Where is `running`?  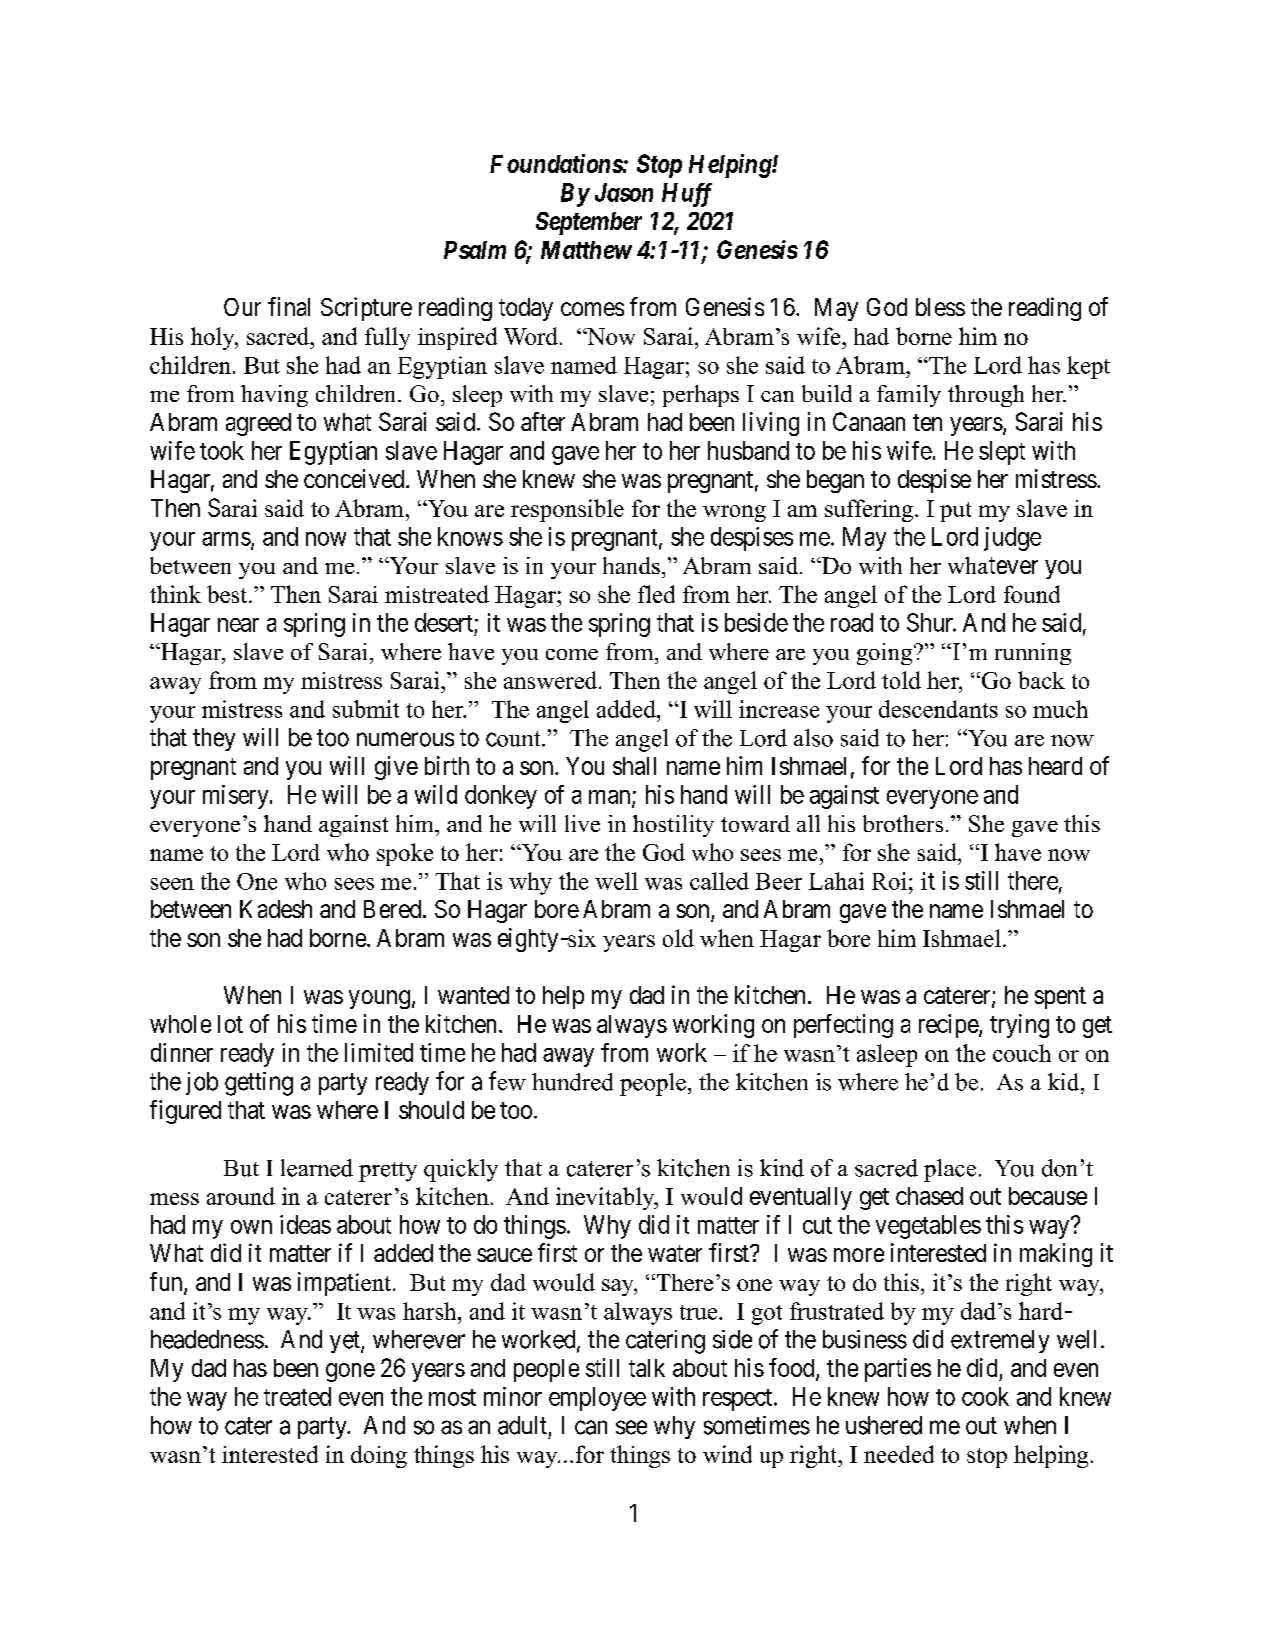 running is located at coordinates (1033, 654).
